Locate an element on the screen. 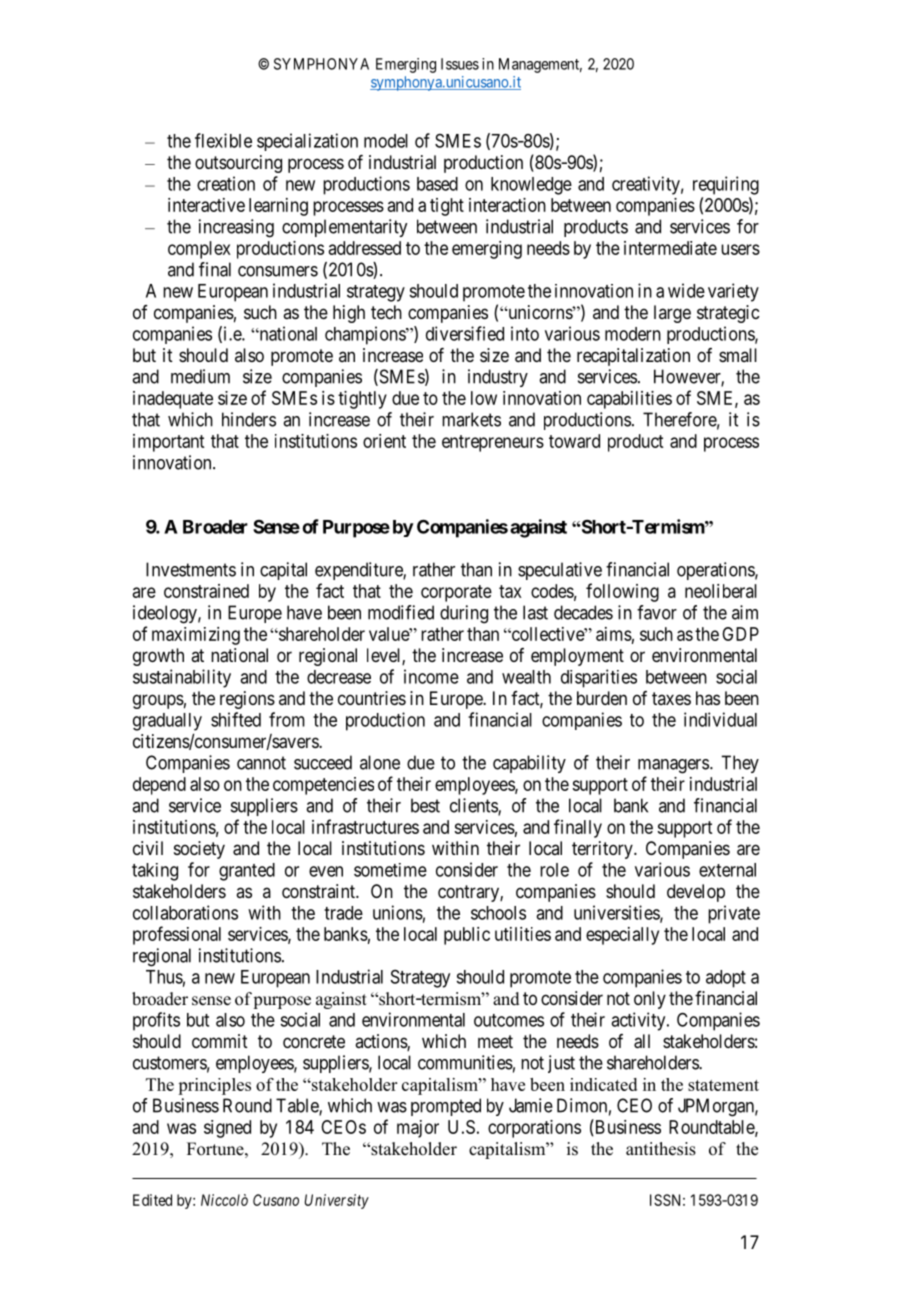 The image size is (924, 1308). during is located at coordinates (464, 614).
